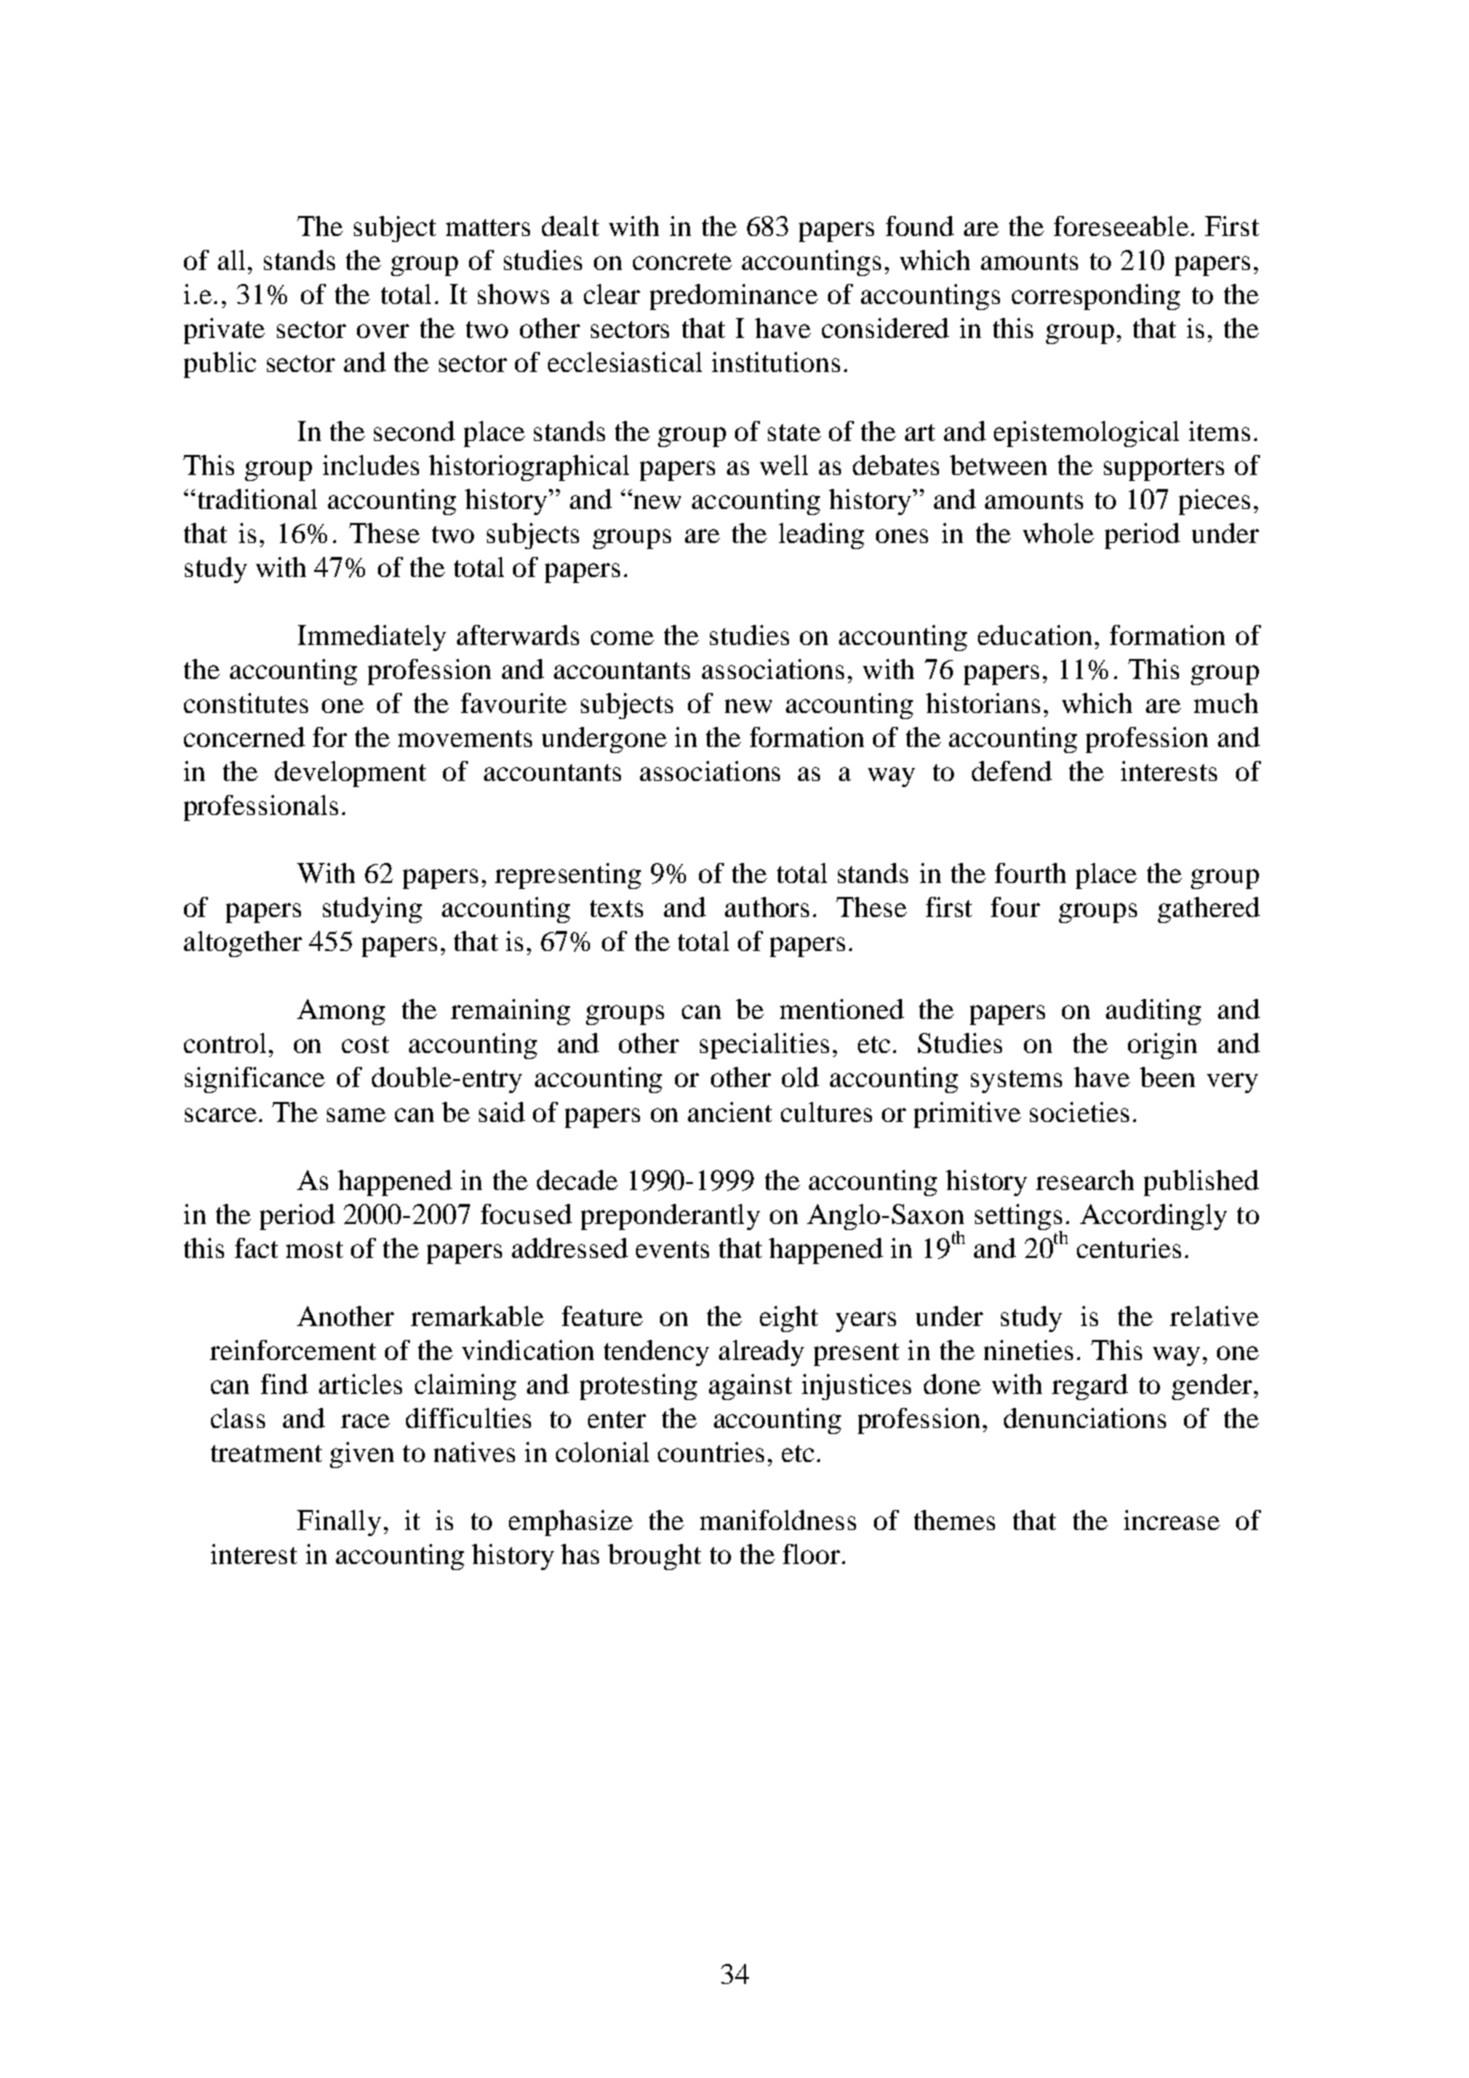 The width and height of the page is (1469, 2078). Describe the element at coordinates (1096, 297) in the page. I see `corresponding` at that location.
